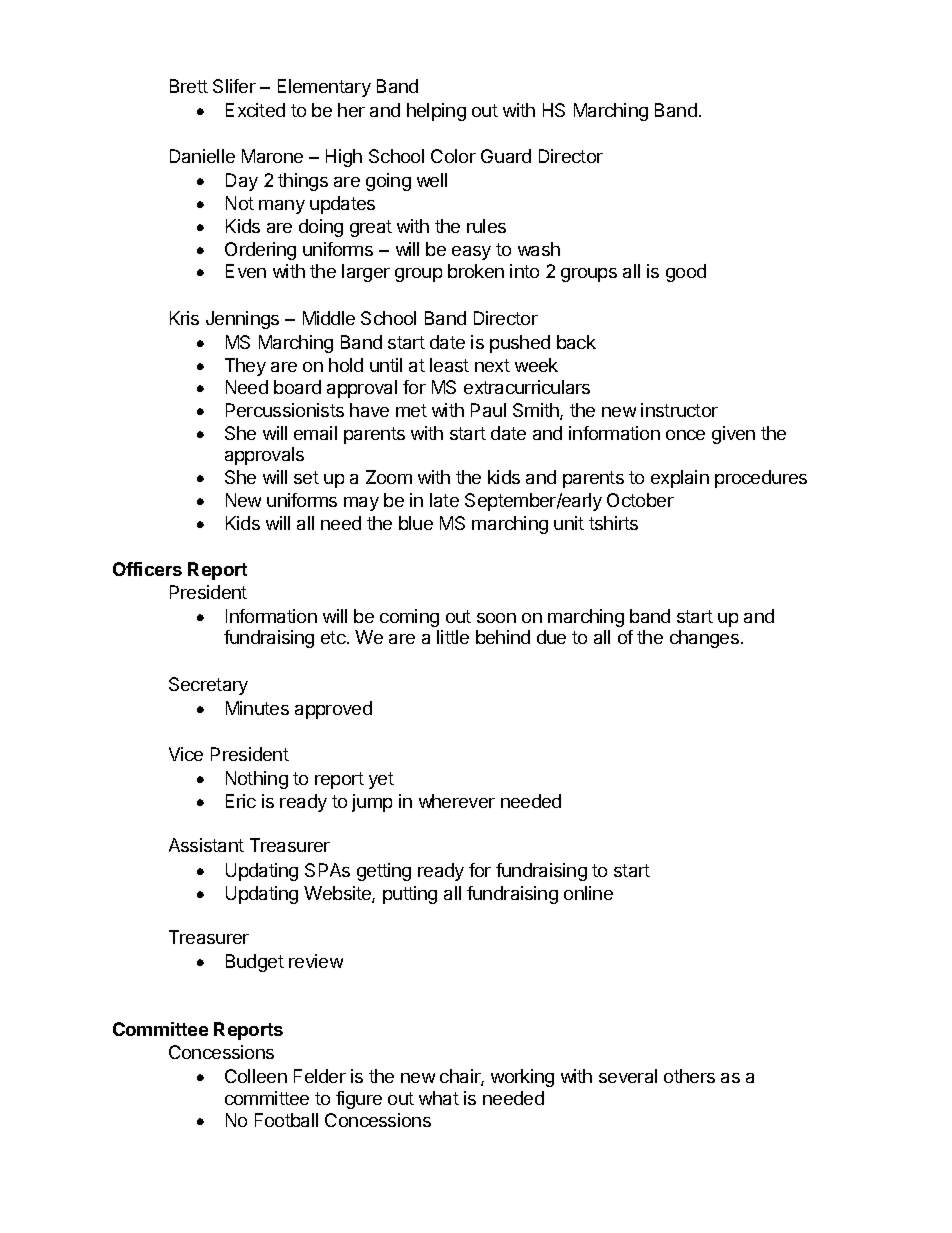 The height and width of the image is (1233, 952). What do you see at coordinates (436, 112) in the image?
I see `helping` at bounding box center [436, 112].
